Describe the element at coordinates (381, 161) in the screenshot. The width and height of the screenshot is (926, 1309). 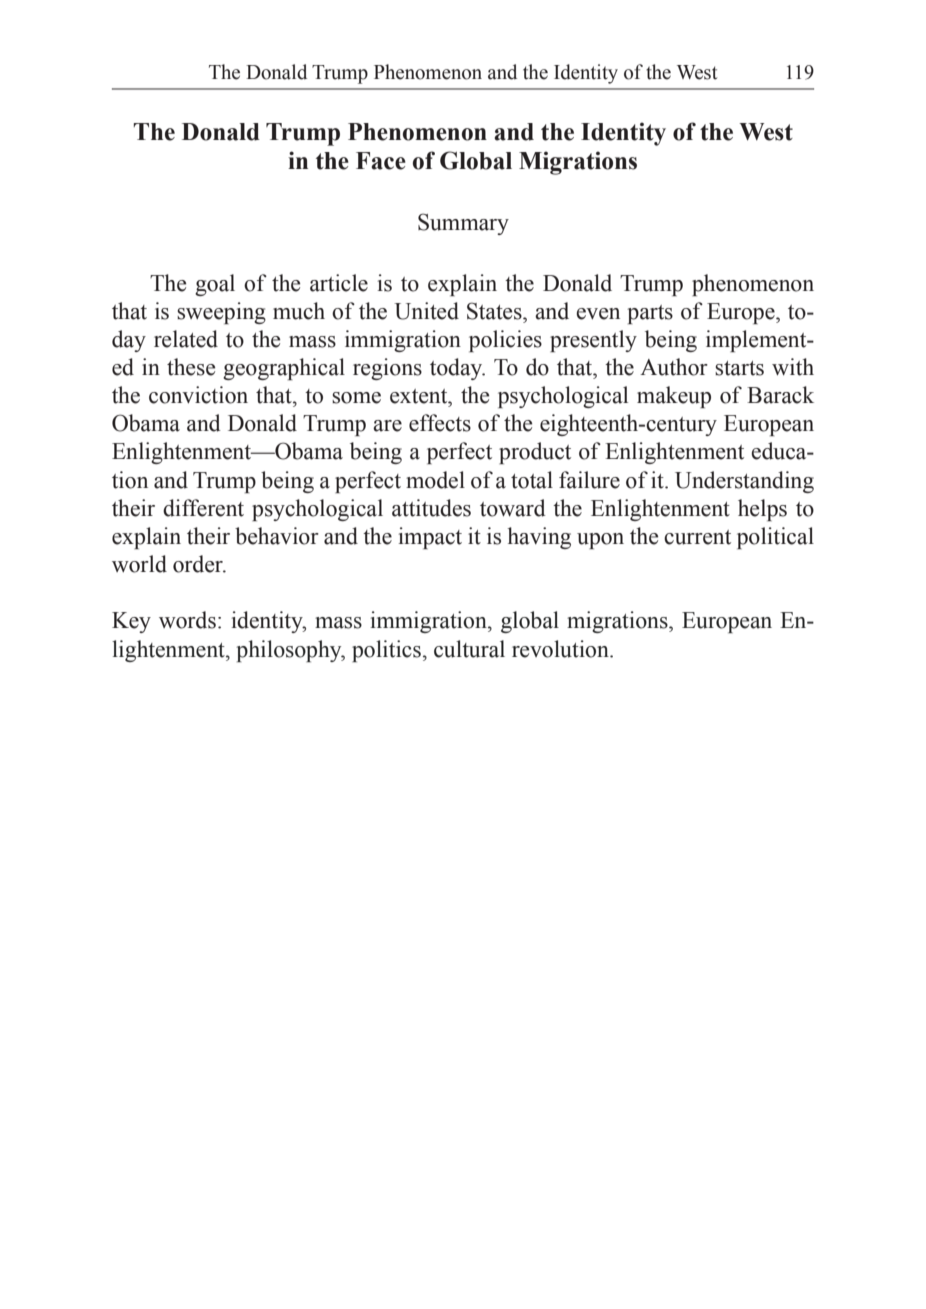
I see `Face` at that location.
